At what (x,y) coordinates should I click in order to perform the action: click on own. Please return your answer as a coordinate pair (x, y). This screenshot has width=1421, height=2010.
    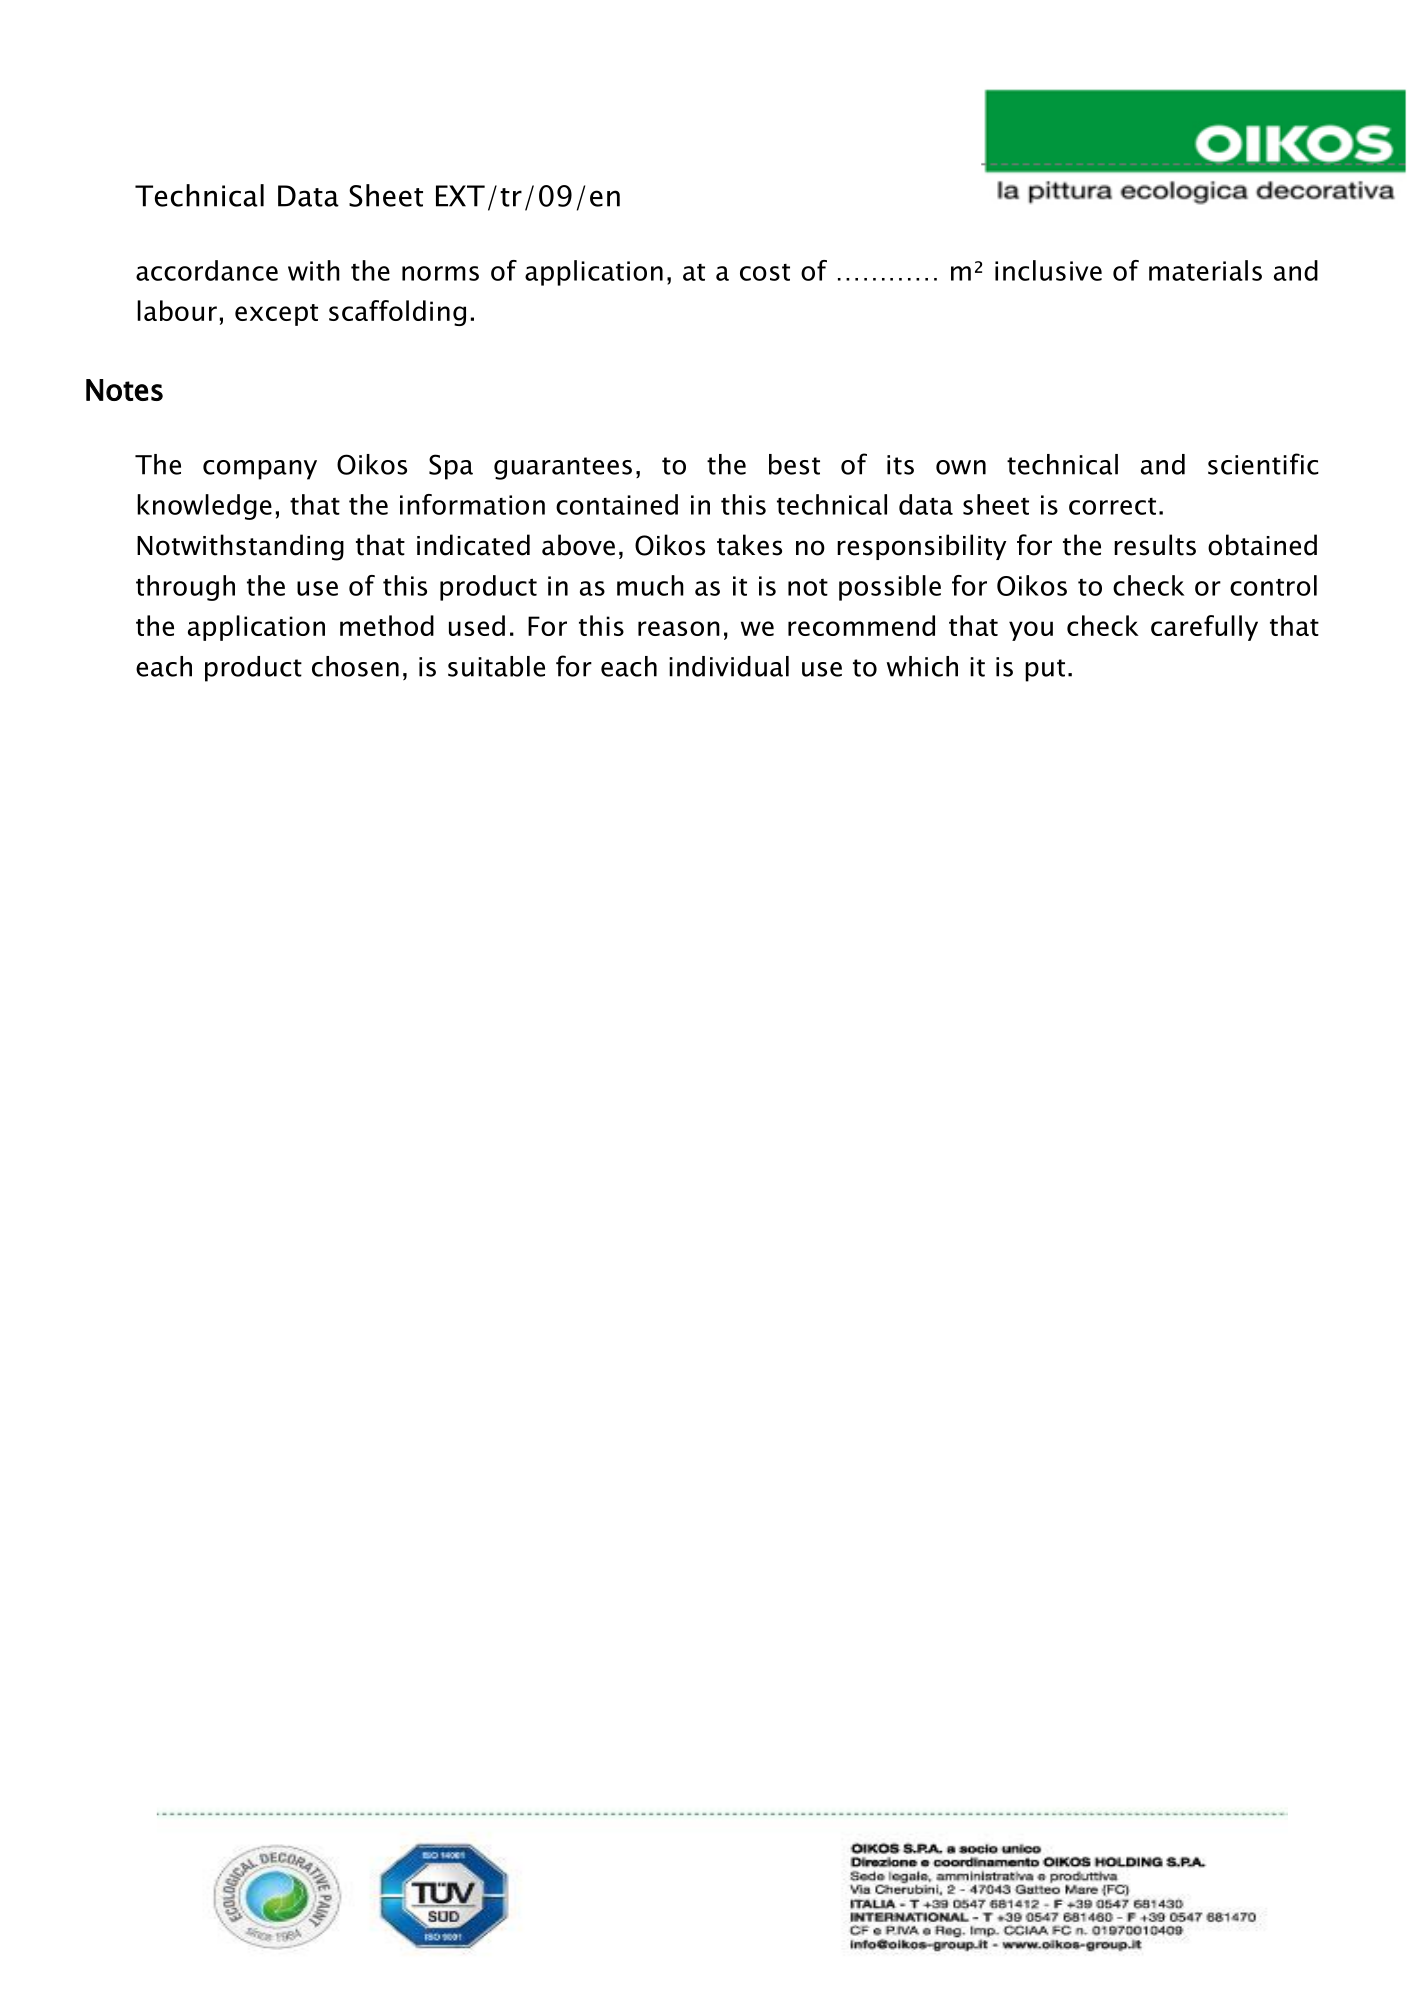
    Looking at the image, I should click on (961, 467).
